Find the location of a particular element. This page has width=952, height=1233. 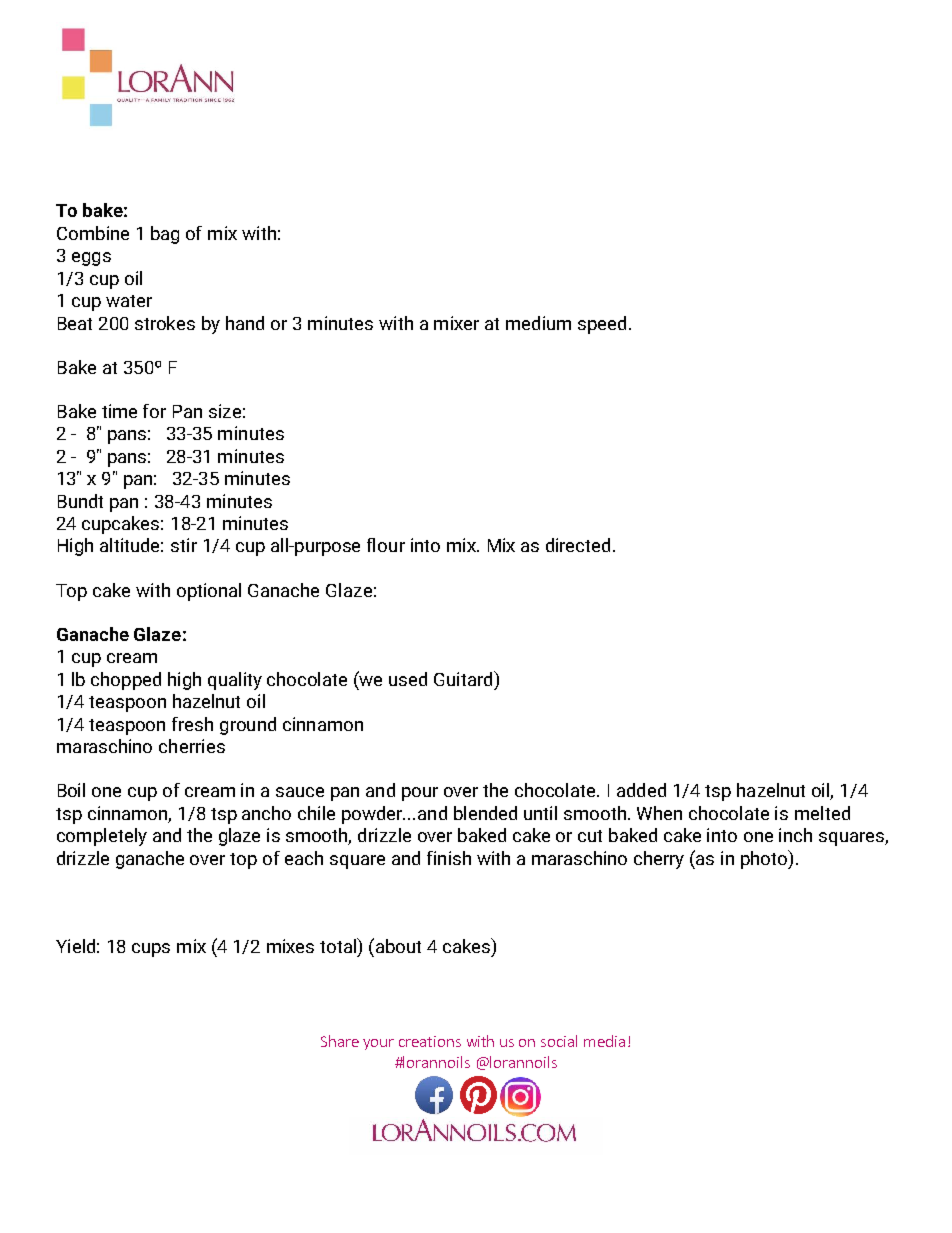

directed is located at coordinates (578, 545).
